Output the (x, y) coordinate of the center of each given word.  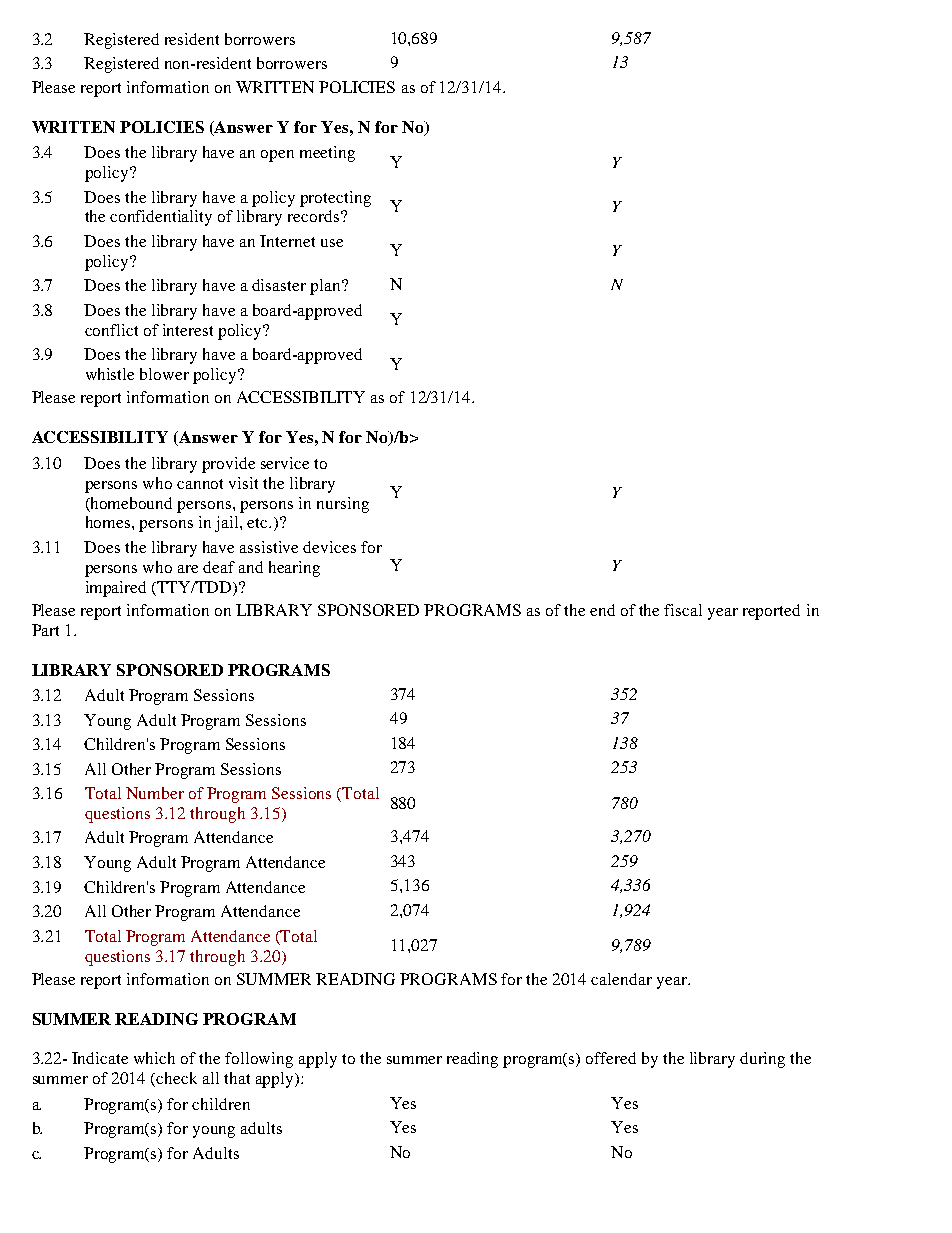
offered (611, 1058)
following (259, 1060)
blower (164, 374)
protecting (335, 199)
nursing (343, 505)
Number (155, 793)
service (285, 463)
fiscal (683, 610)
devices (329, 547)
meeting (327, 154)
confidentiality (161, 218)
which (154, 1058)
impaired (116, 589)
